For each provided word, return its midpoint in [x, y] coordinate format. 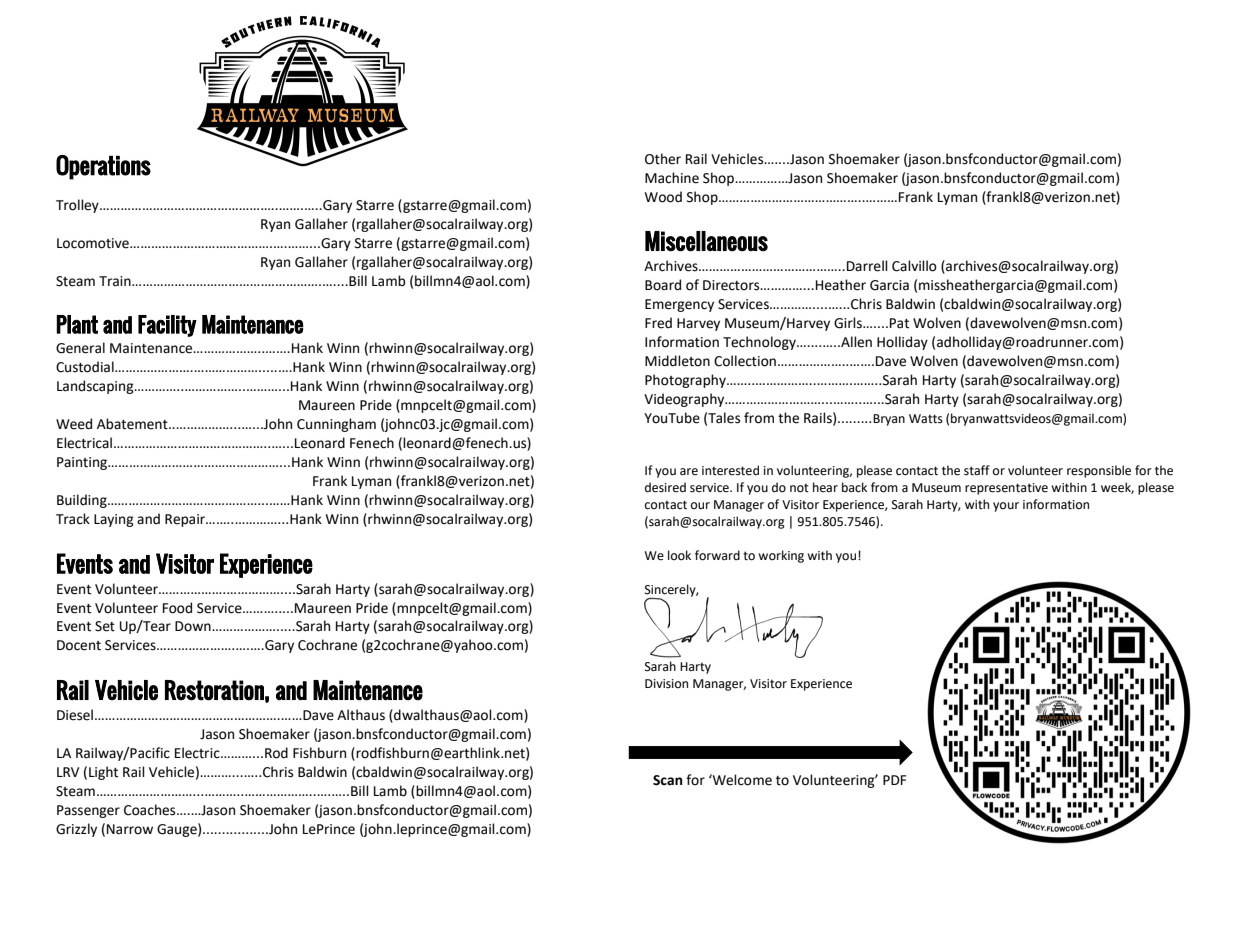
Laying [114, 520]
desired [665, 487]
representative [1006, 489]
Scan [668, 780]
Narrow [130, 829]
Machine [672, 178]
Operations [103, 167]
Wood [663, 197]
